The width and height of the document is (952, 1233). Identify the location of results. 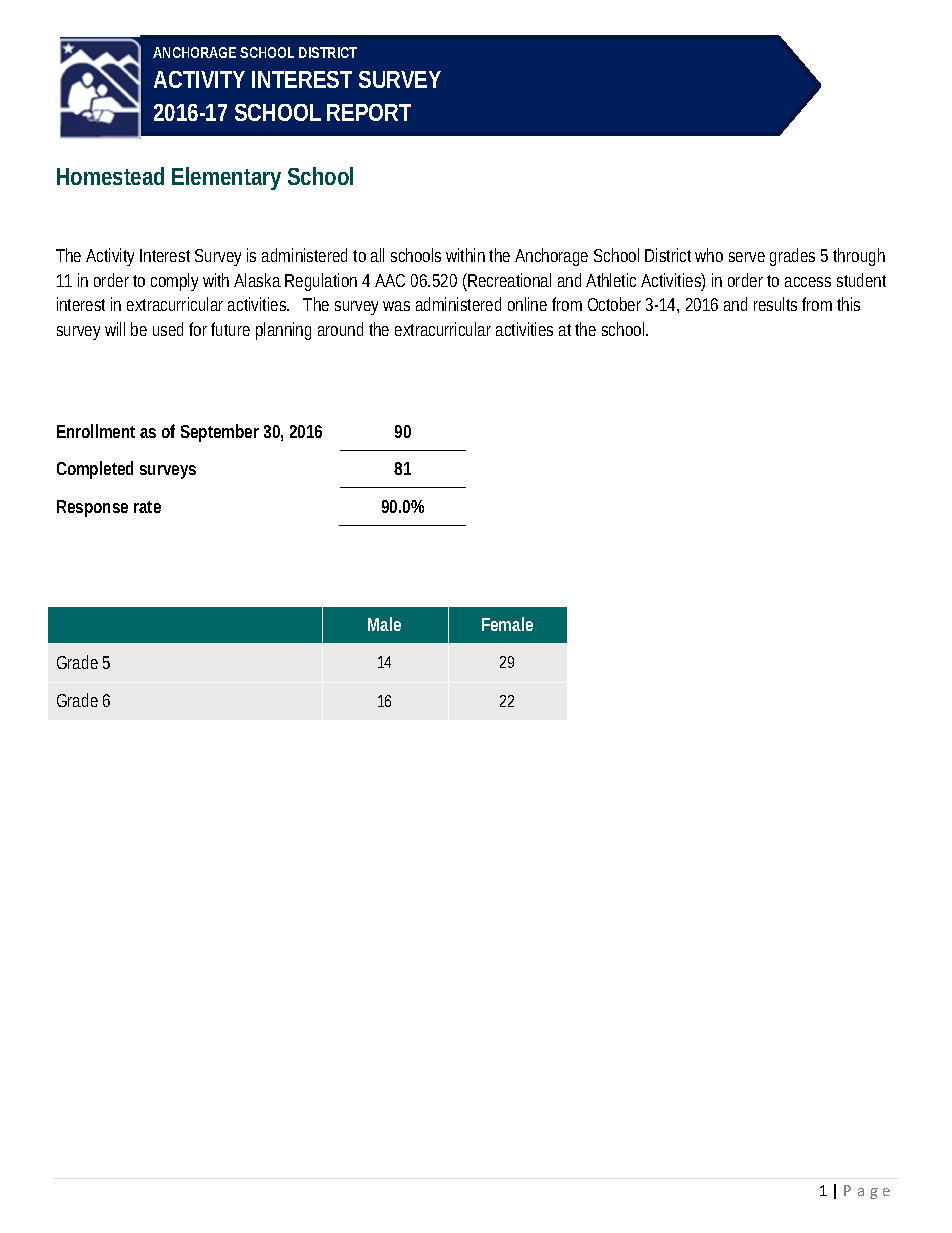
(775, 304).
